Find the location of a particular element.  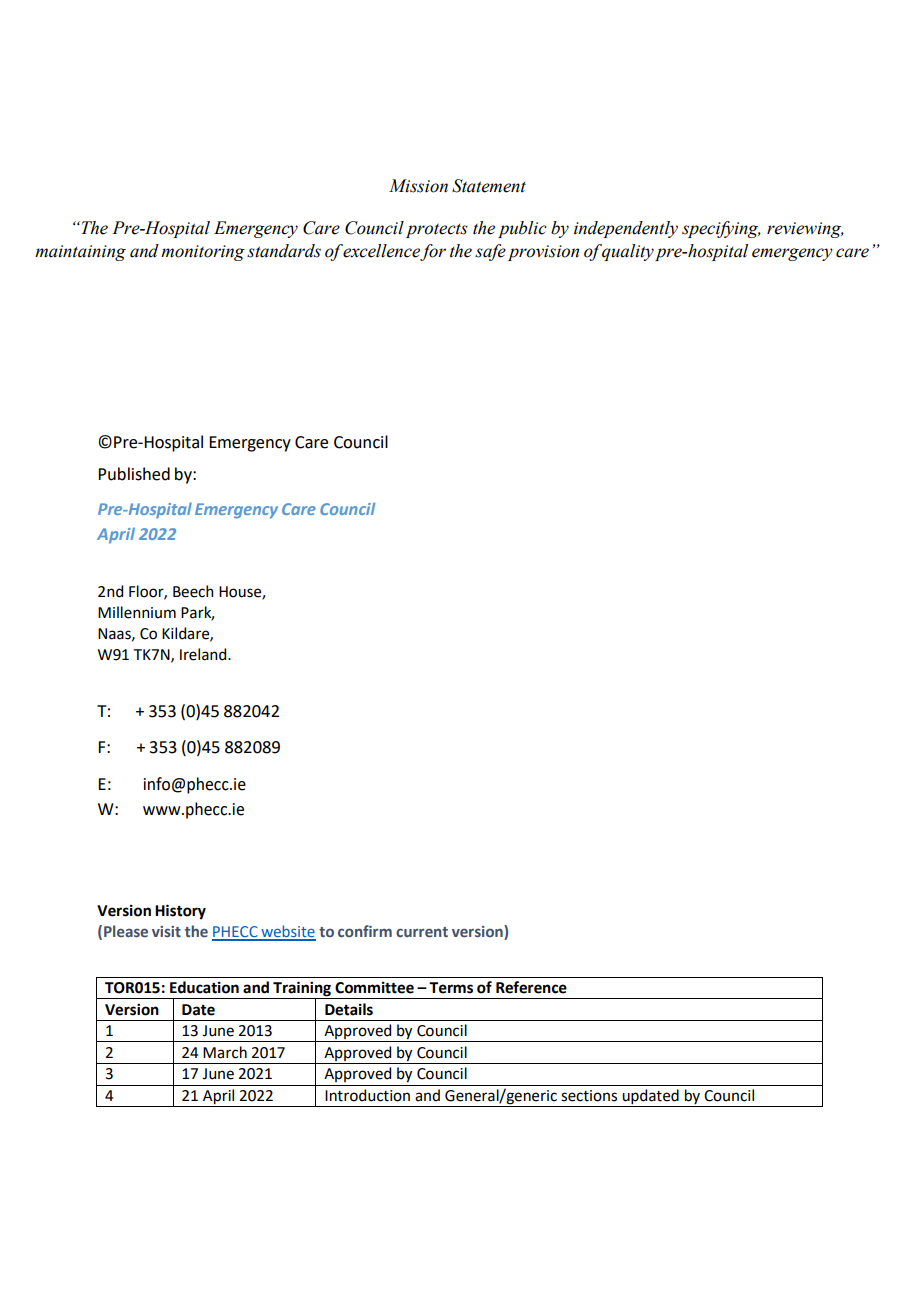

protects is located at coordinates (437, 231).
